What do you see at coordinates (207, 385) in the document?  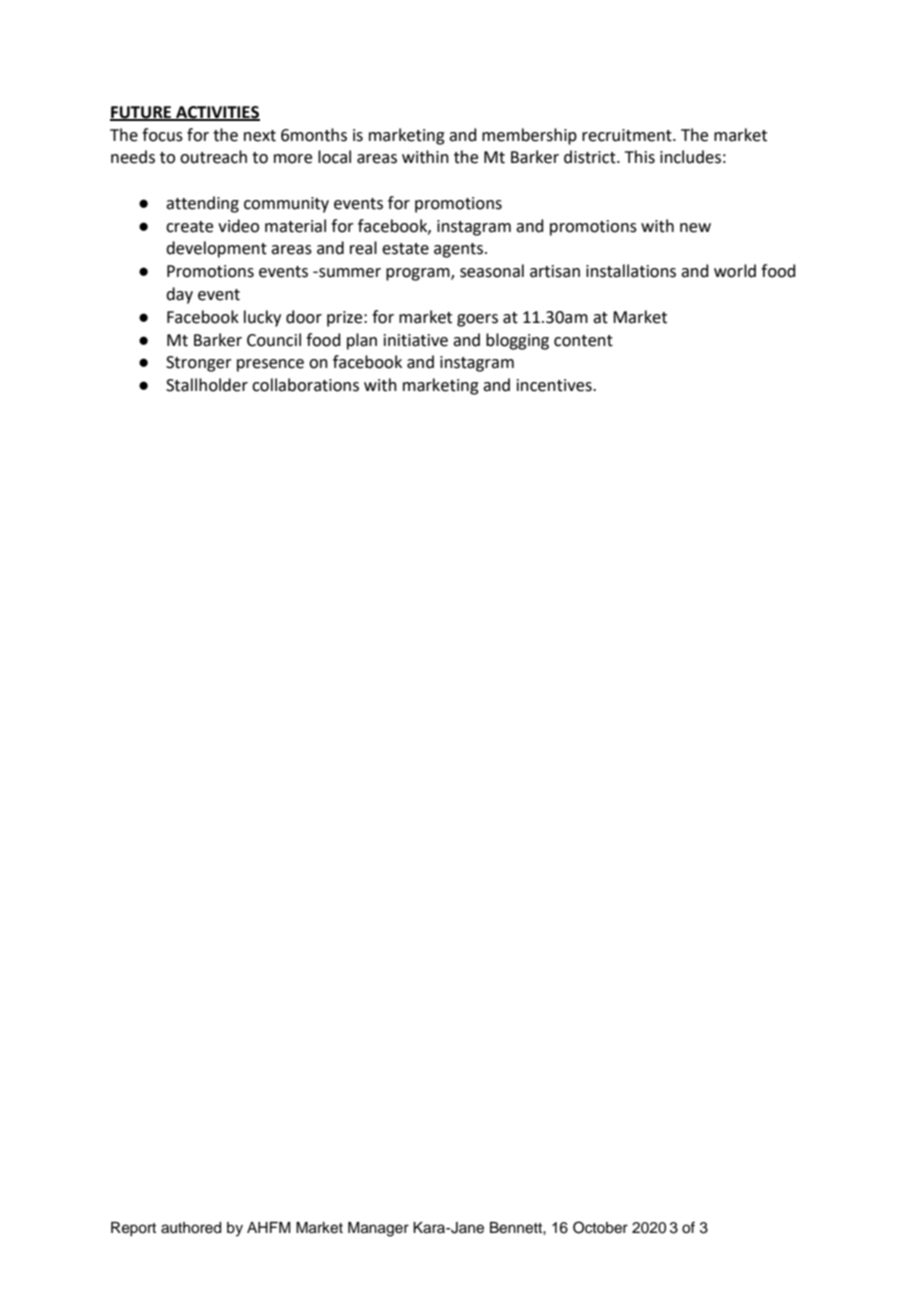 I see `Stallholder` at bounding box center [207, 385].
